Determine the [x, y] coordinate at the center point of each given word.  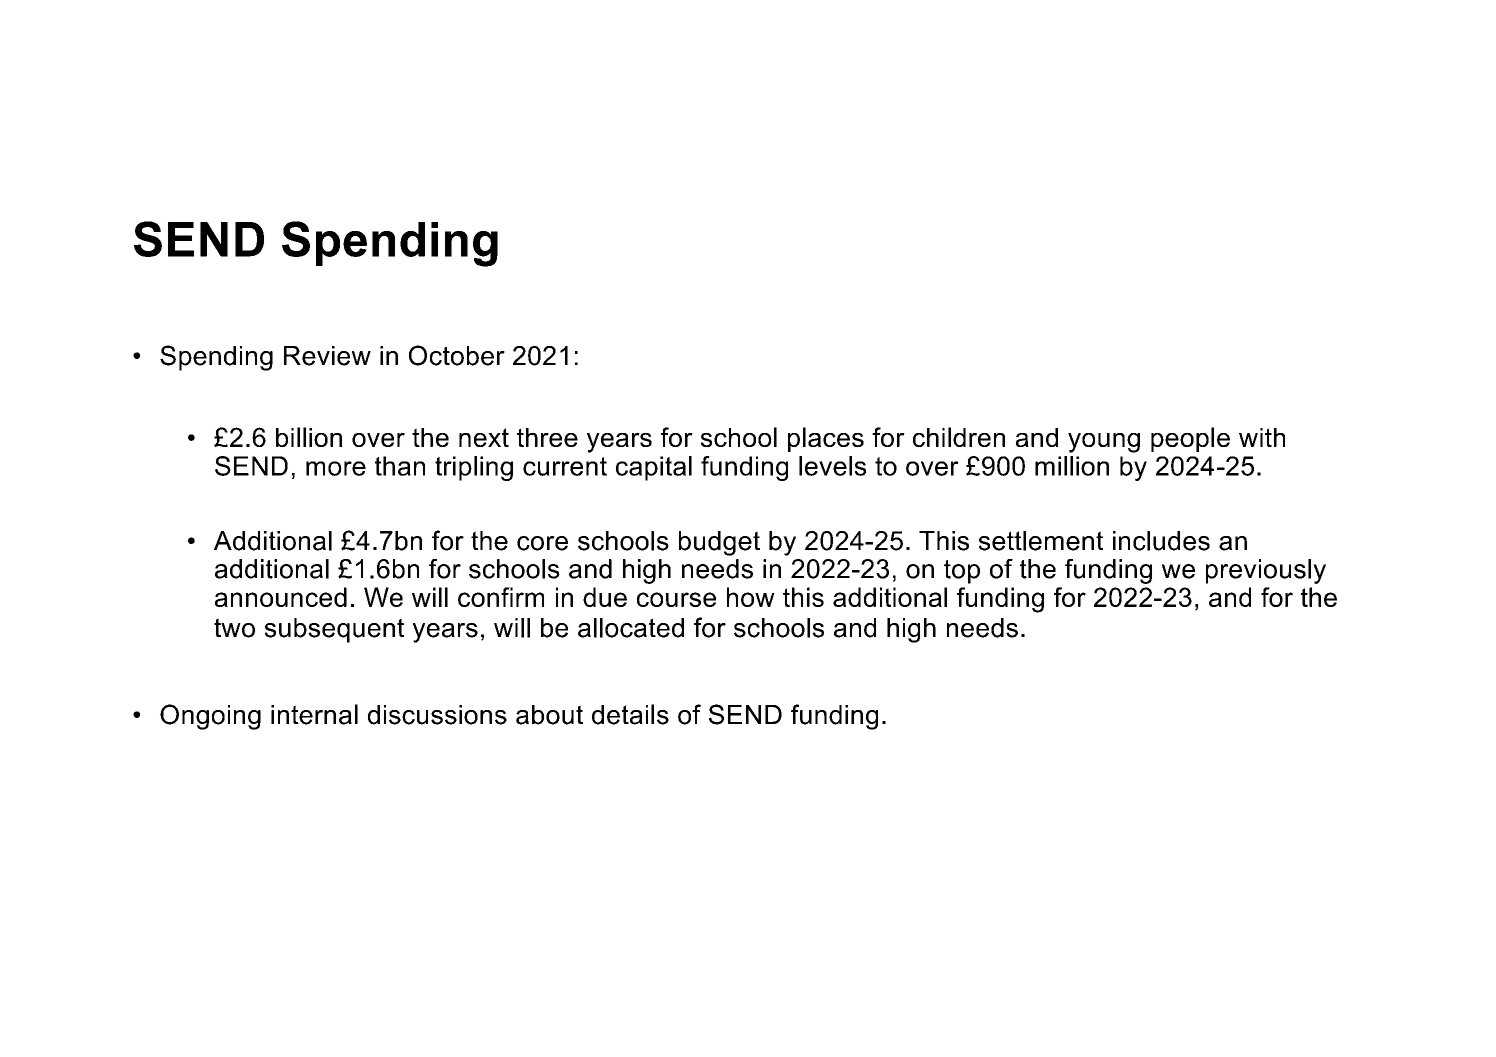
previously [1266, 571]
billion [309, 437]
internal [314, 714]
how [751, 597]
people [1190, 439]
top [962, 572]
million [1072, 466]
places [826, 439]
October [457, 355]
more [336, 468]
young [1104, 443]
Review [327, 356]
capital [654, 468]
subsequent [334, 630]
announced [281, 597]
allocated [631, 628]
